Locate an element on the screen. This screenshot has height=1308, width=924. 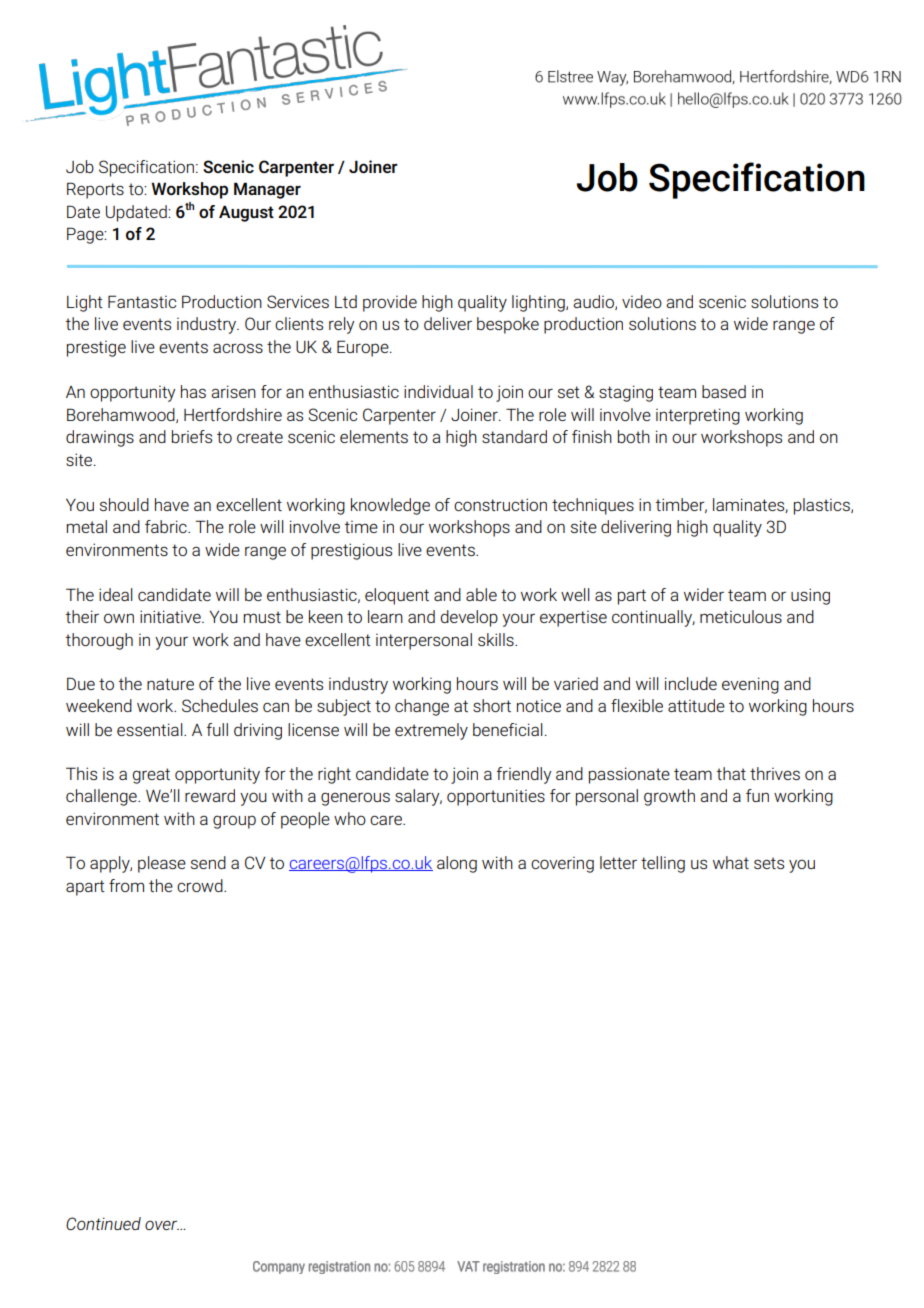
Continued is located at coordinates (103, 1223).
